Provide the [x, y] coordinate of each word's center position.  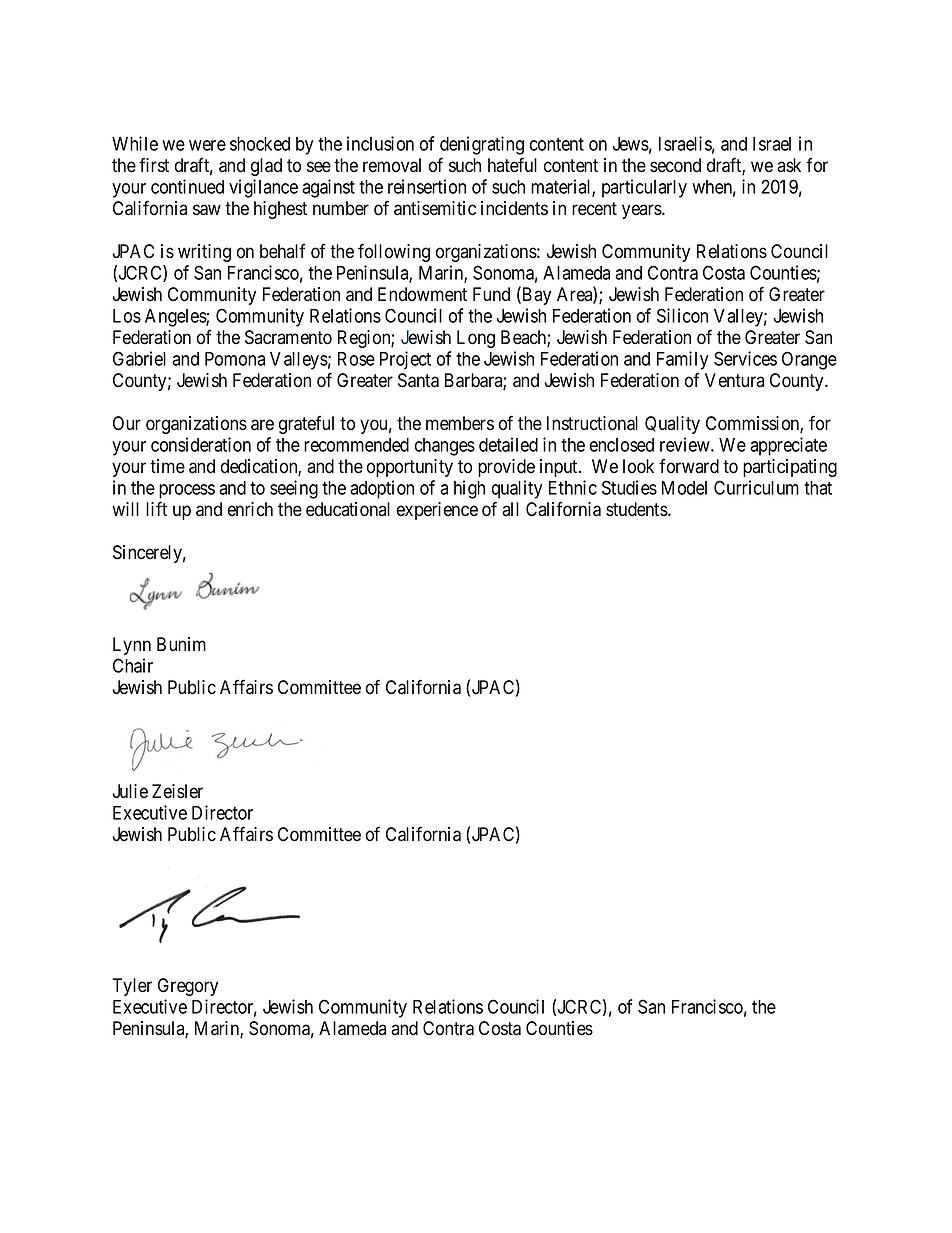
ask [789, 165]
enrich [250, 509]
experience [437, 511]
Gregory [188, 987]
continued [187, 186]
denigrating [482, 147]
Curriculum [756, 487]
